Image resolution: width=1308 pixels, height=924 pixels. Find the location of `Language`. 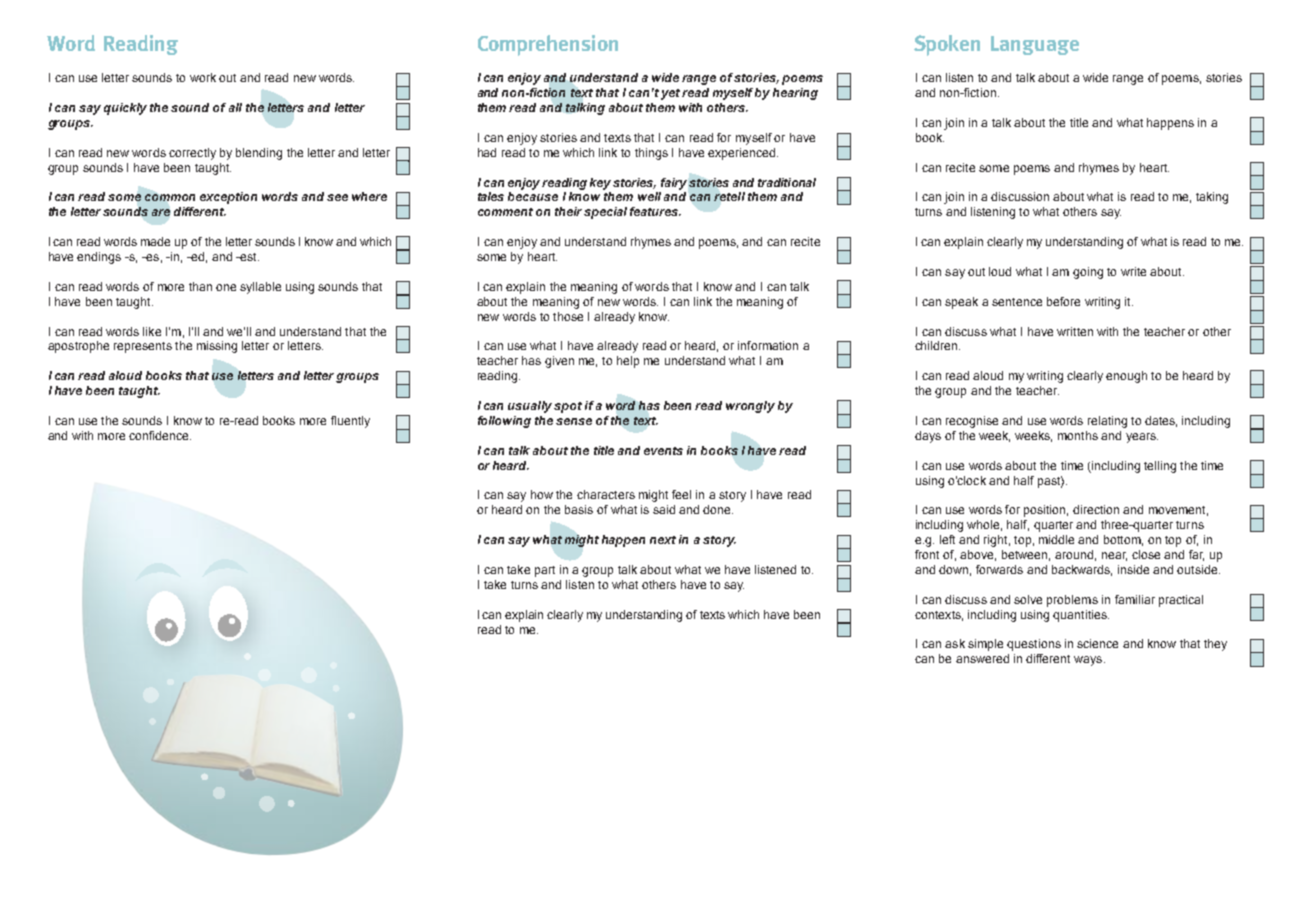

Language is located at coordinates (1035, 45).
